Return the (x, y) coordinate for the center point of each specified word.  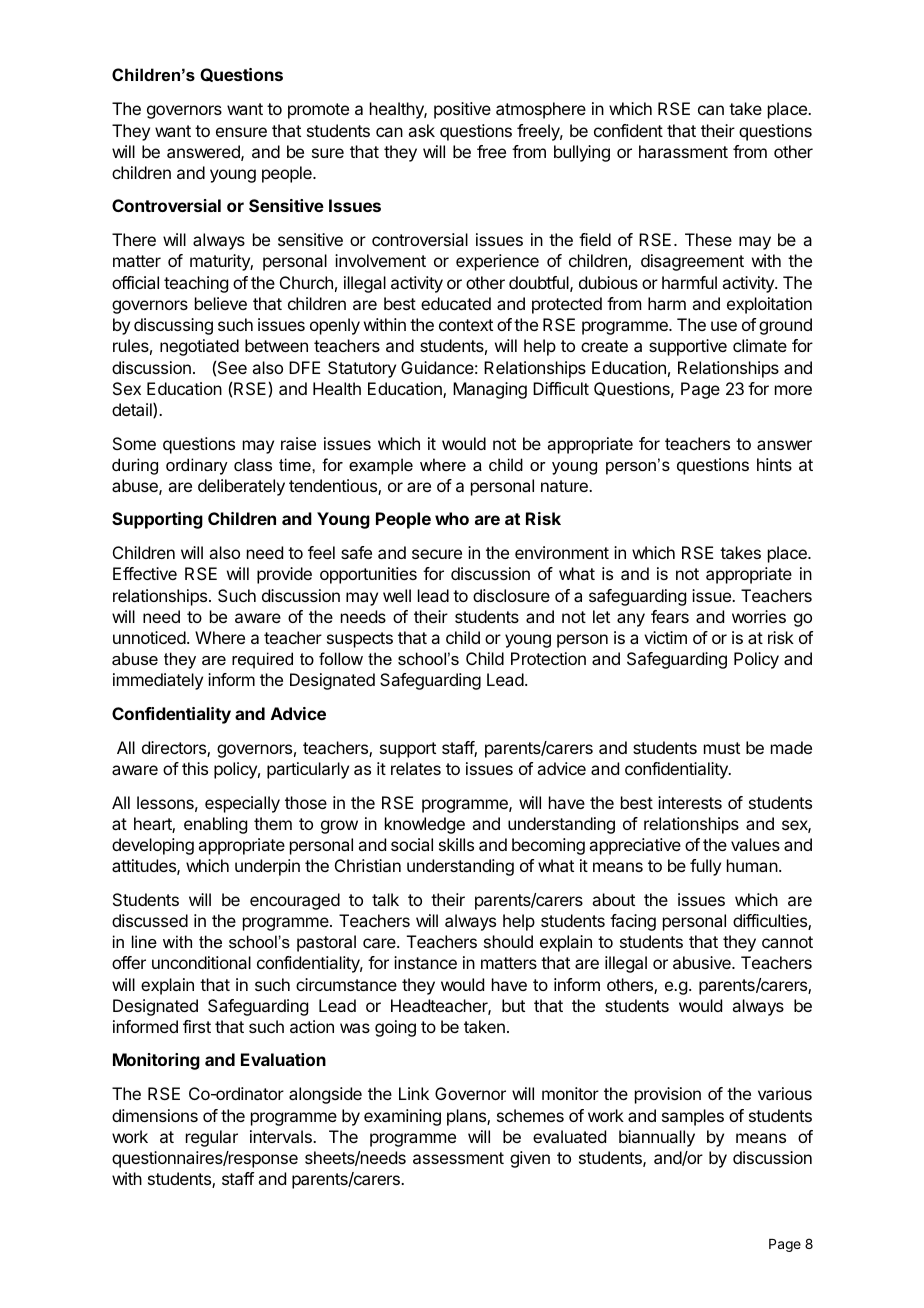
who (452, 518)
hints (774, 464)
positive (462, 110)
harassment (683, 151)
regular (212, 1138)
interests (690, 802)
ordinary (197, 466)
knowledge (425, 825)
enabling (215, 825)
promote (318, 111)
